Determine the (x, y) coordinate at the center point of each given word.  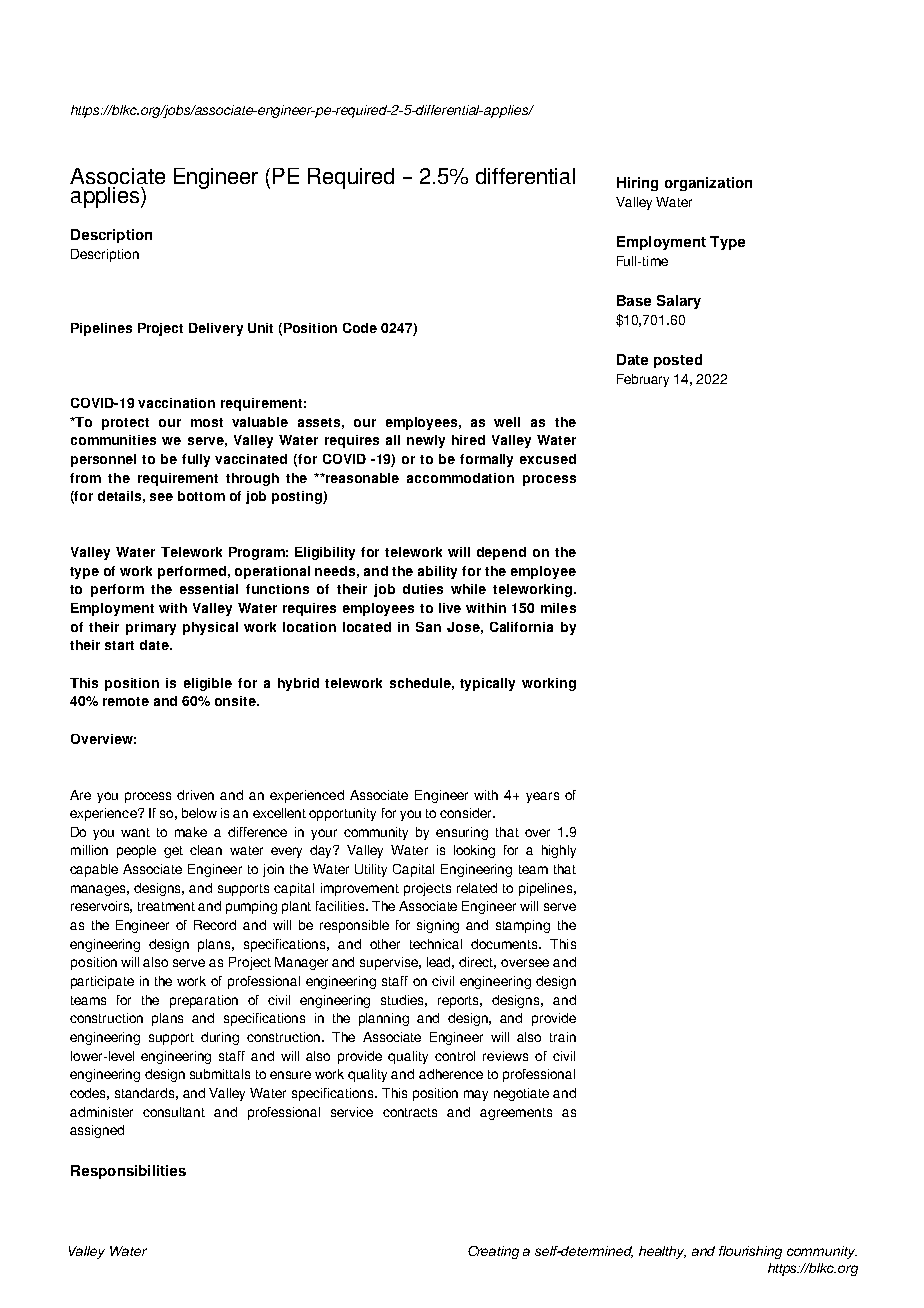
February (643, 380)
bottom (201, 496)
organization (708, 184)
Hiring (637, 184)
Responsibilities (128, 1172)
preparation (204, 1001)
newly (426, 441)
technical (436, 944)
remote (126, 701)
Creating (493, 1252)
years (542, 797)
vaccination (176, 403)
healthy (662, 1252)
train (563, 1037)
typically (487, 684)
